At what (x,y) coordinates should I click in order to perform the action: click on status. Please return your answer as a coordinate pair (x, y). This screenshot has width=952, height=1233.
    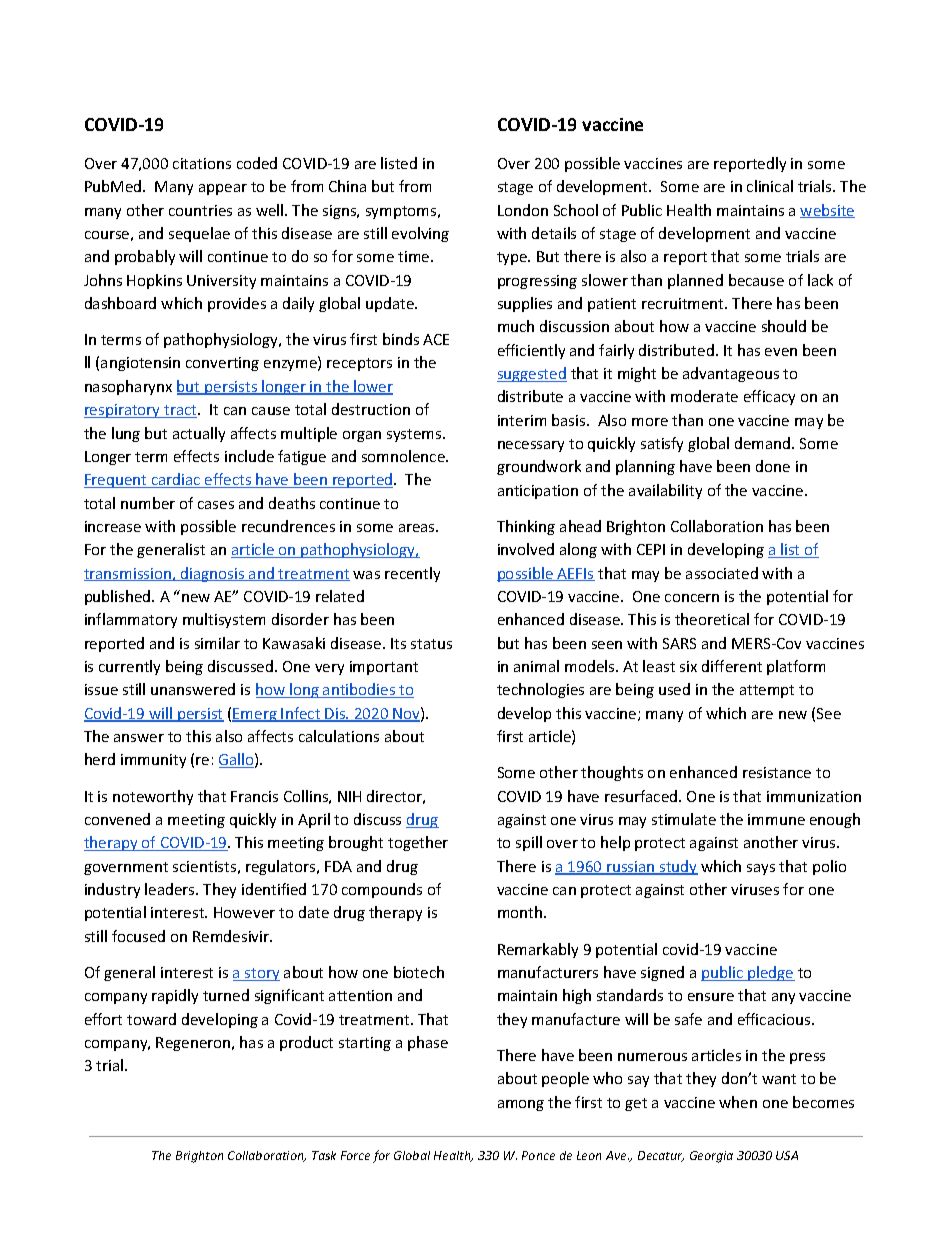
    Looking at the image, I should click on (431, 644).
